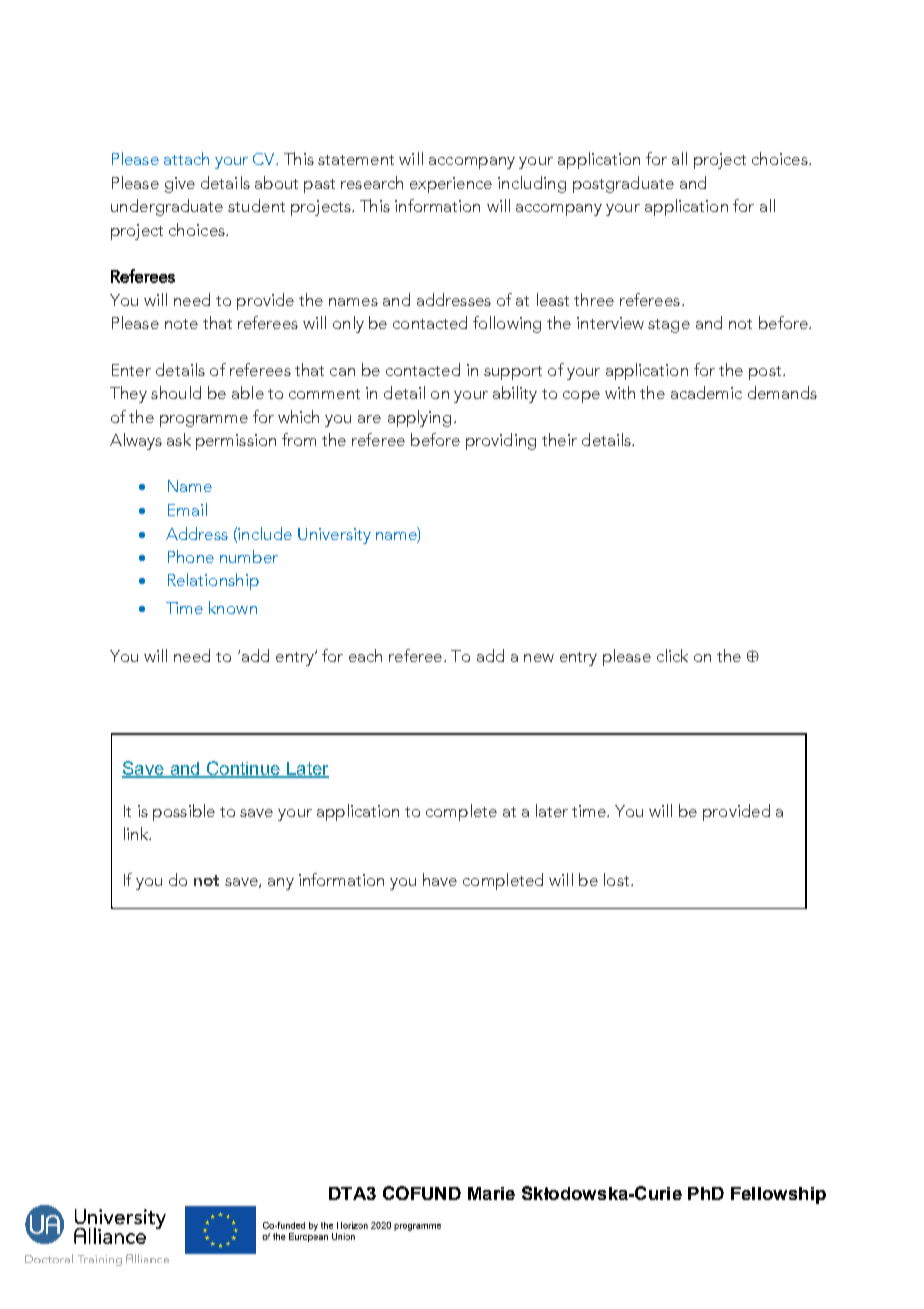 The height and width of the screenshot is (1309, 924). What do you see at coordinates (491, 1193) in the screenshot?
I see `Marie` at bounding box center [491, 1193].
